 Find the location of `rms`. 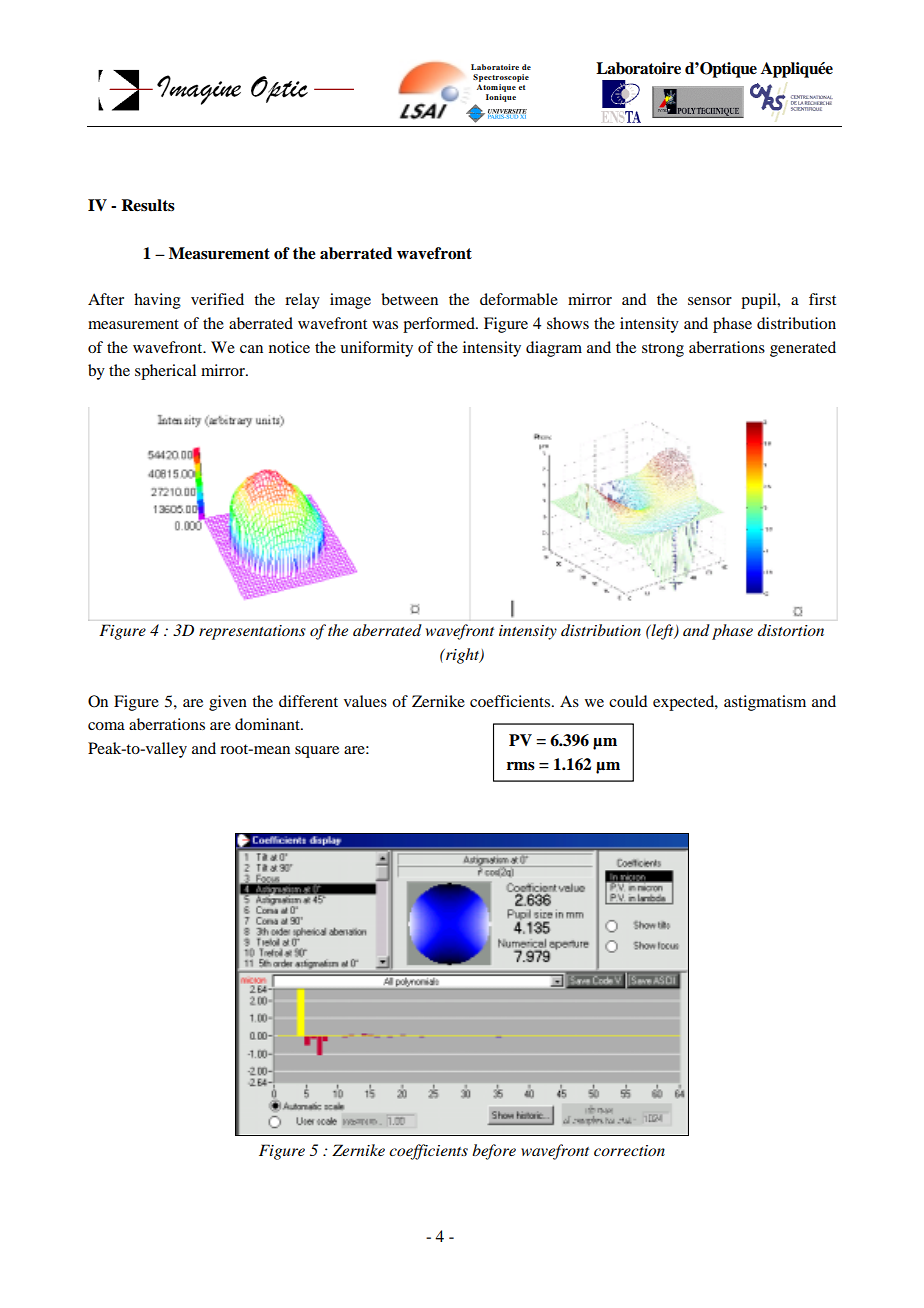

rms is located at coordinates (521, 766).
